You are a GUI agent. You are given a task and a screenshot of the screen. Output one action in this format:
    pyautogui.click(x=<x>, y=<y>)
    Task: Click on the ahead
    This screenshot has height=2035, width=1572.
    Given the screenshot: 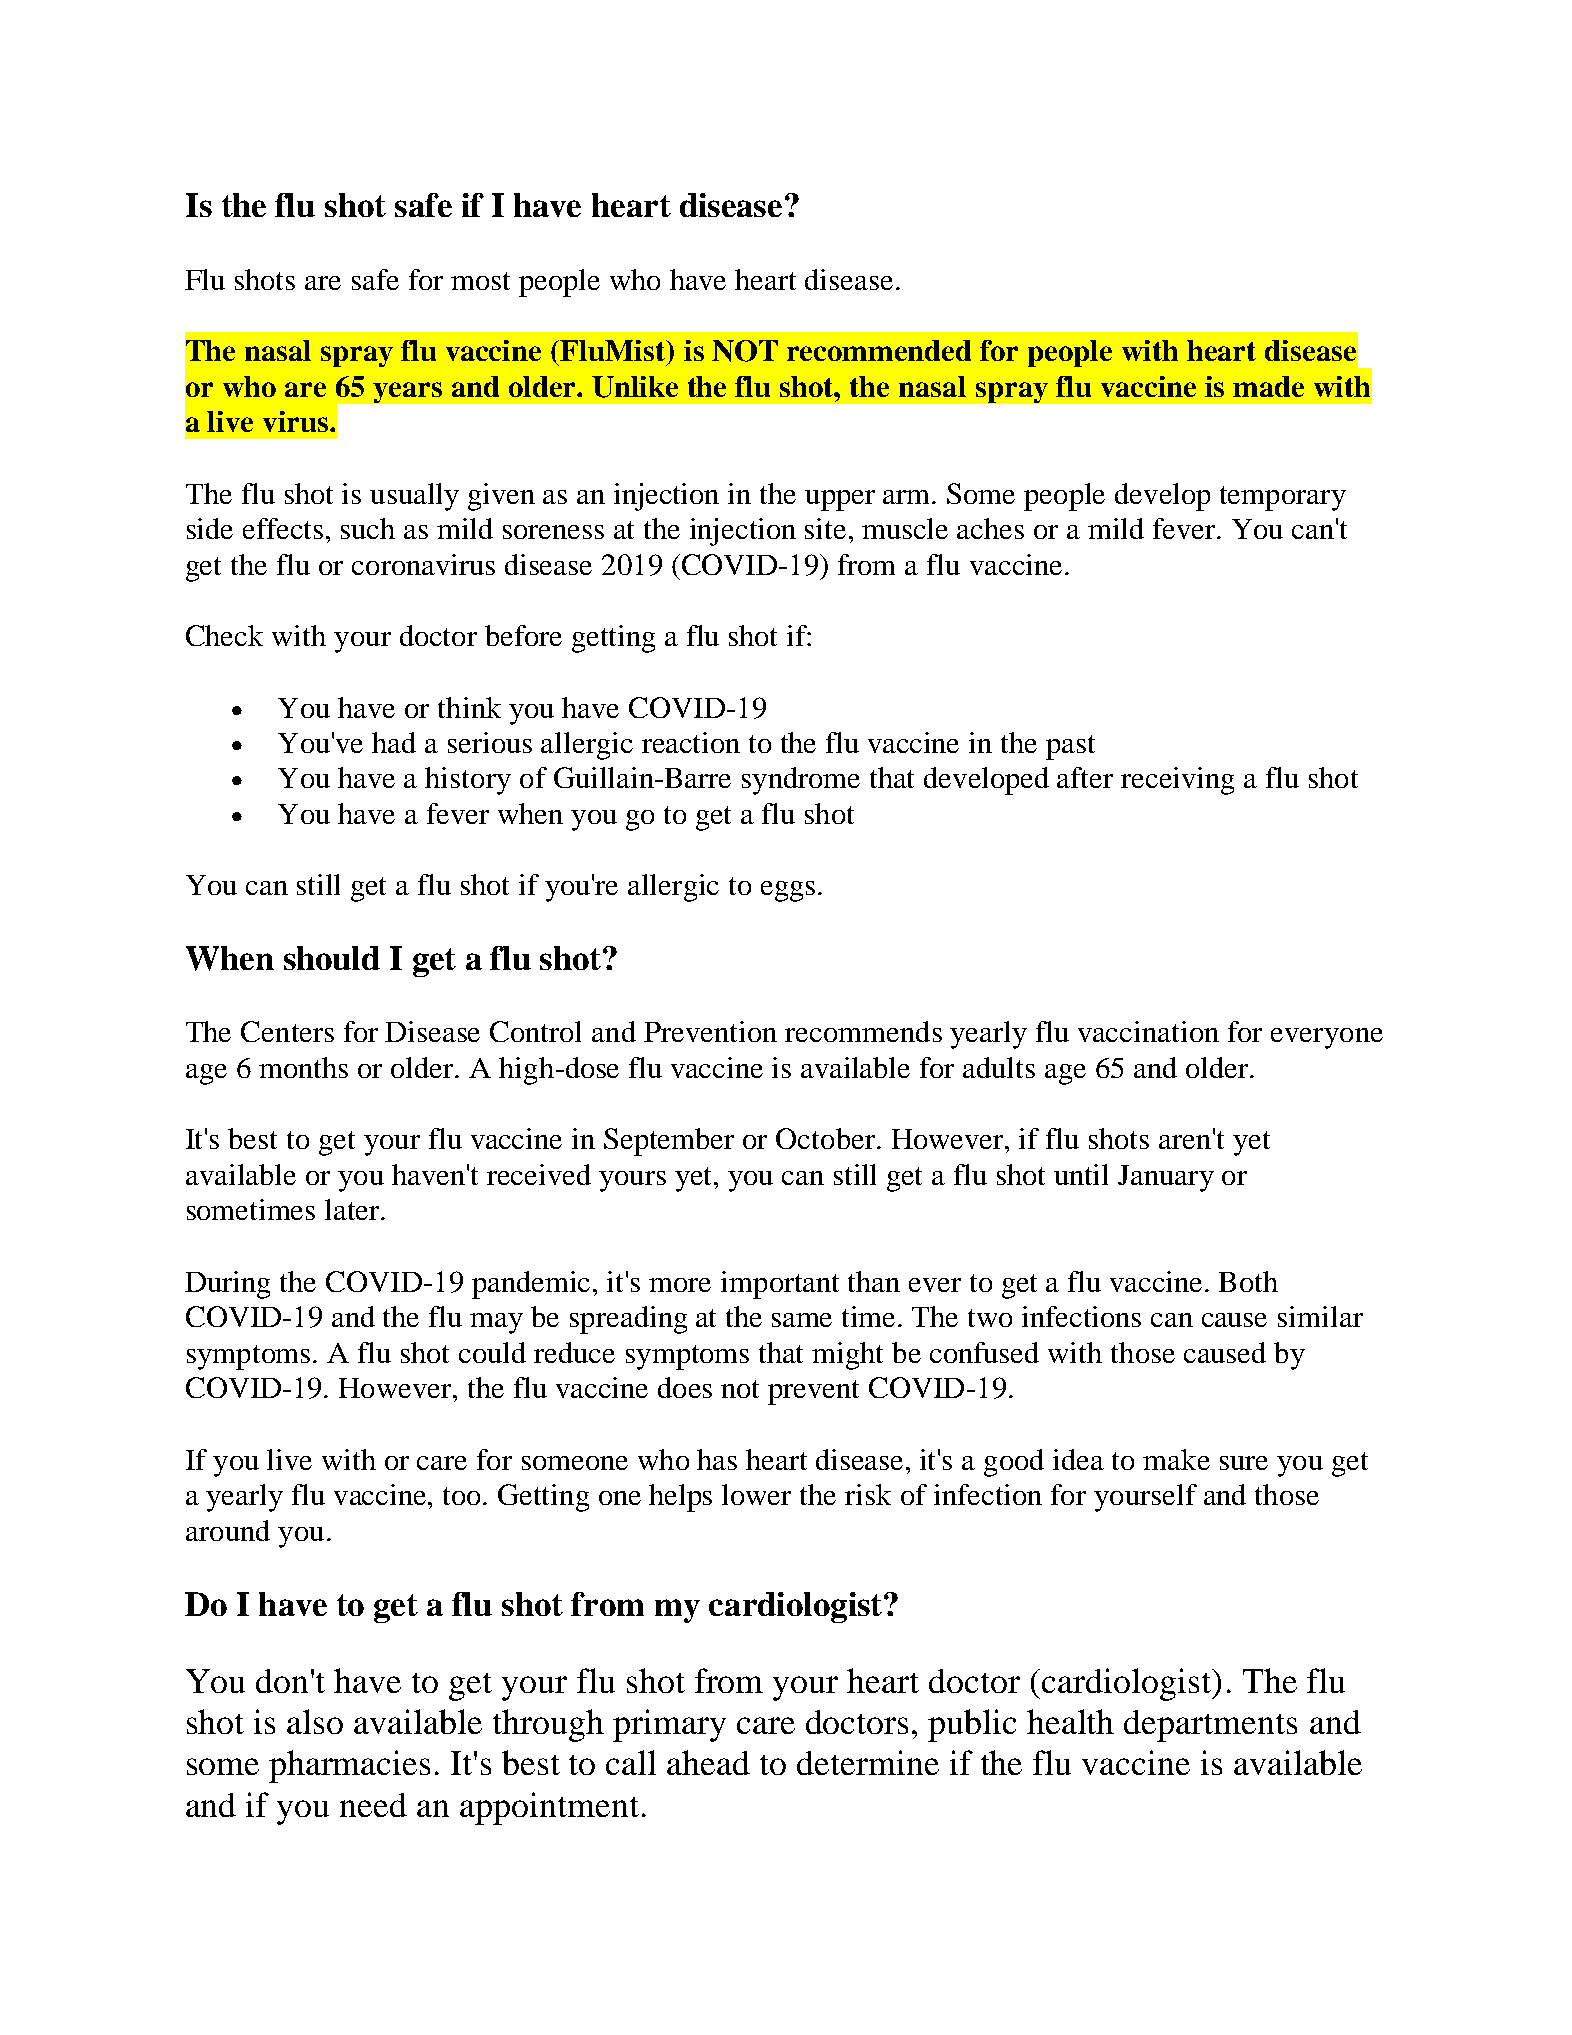 What is the action you would take?
    pyautogui.click(x=708, y=1762)
